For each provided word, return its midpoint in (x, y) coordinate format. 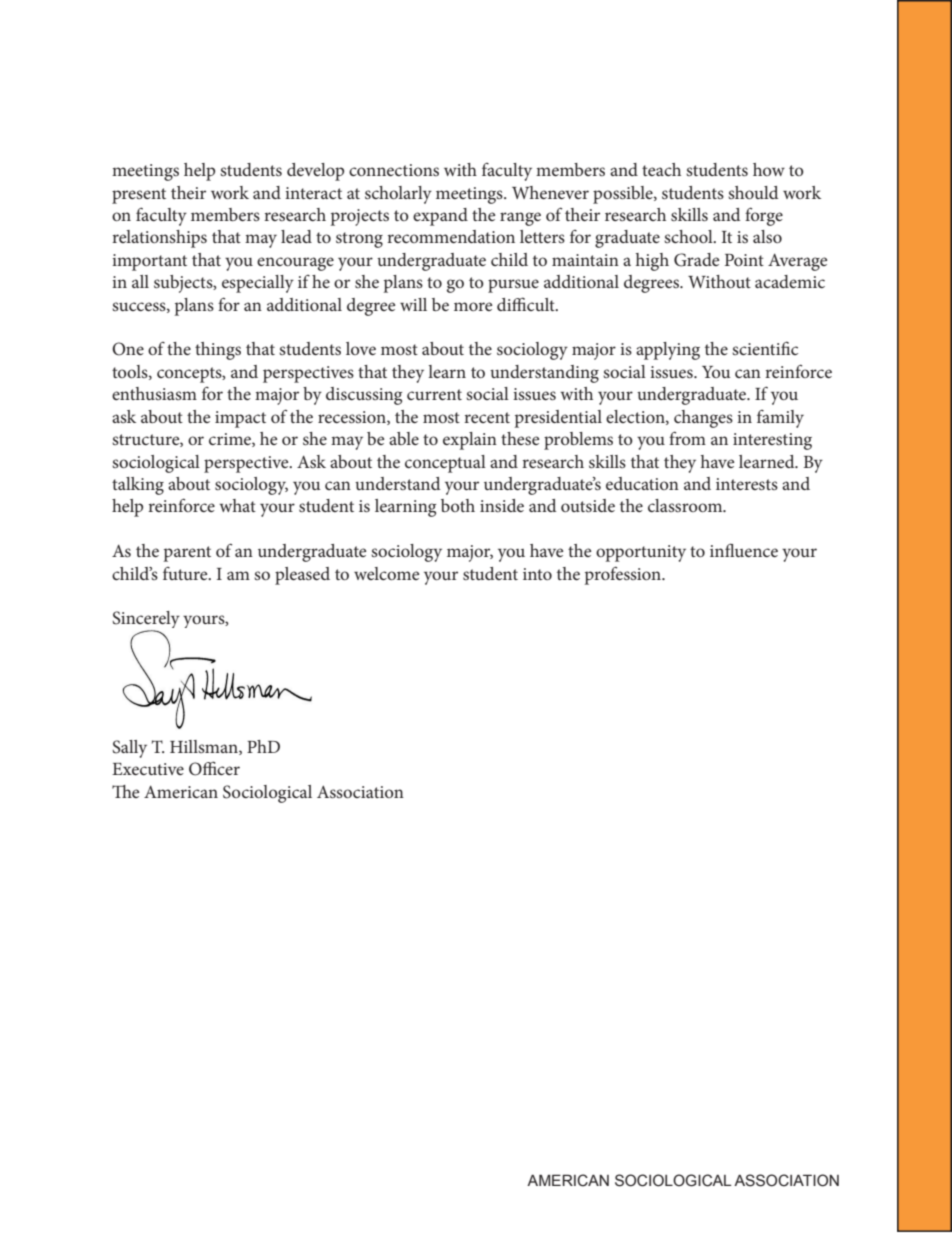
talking (138, 486)
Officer (214, 768)
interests (747, 484)
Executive (148, 769)
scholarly (398, 195)
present (139, 196)
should (753, 192)
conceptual (445, 464)
